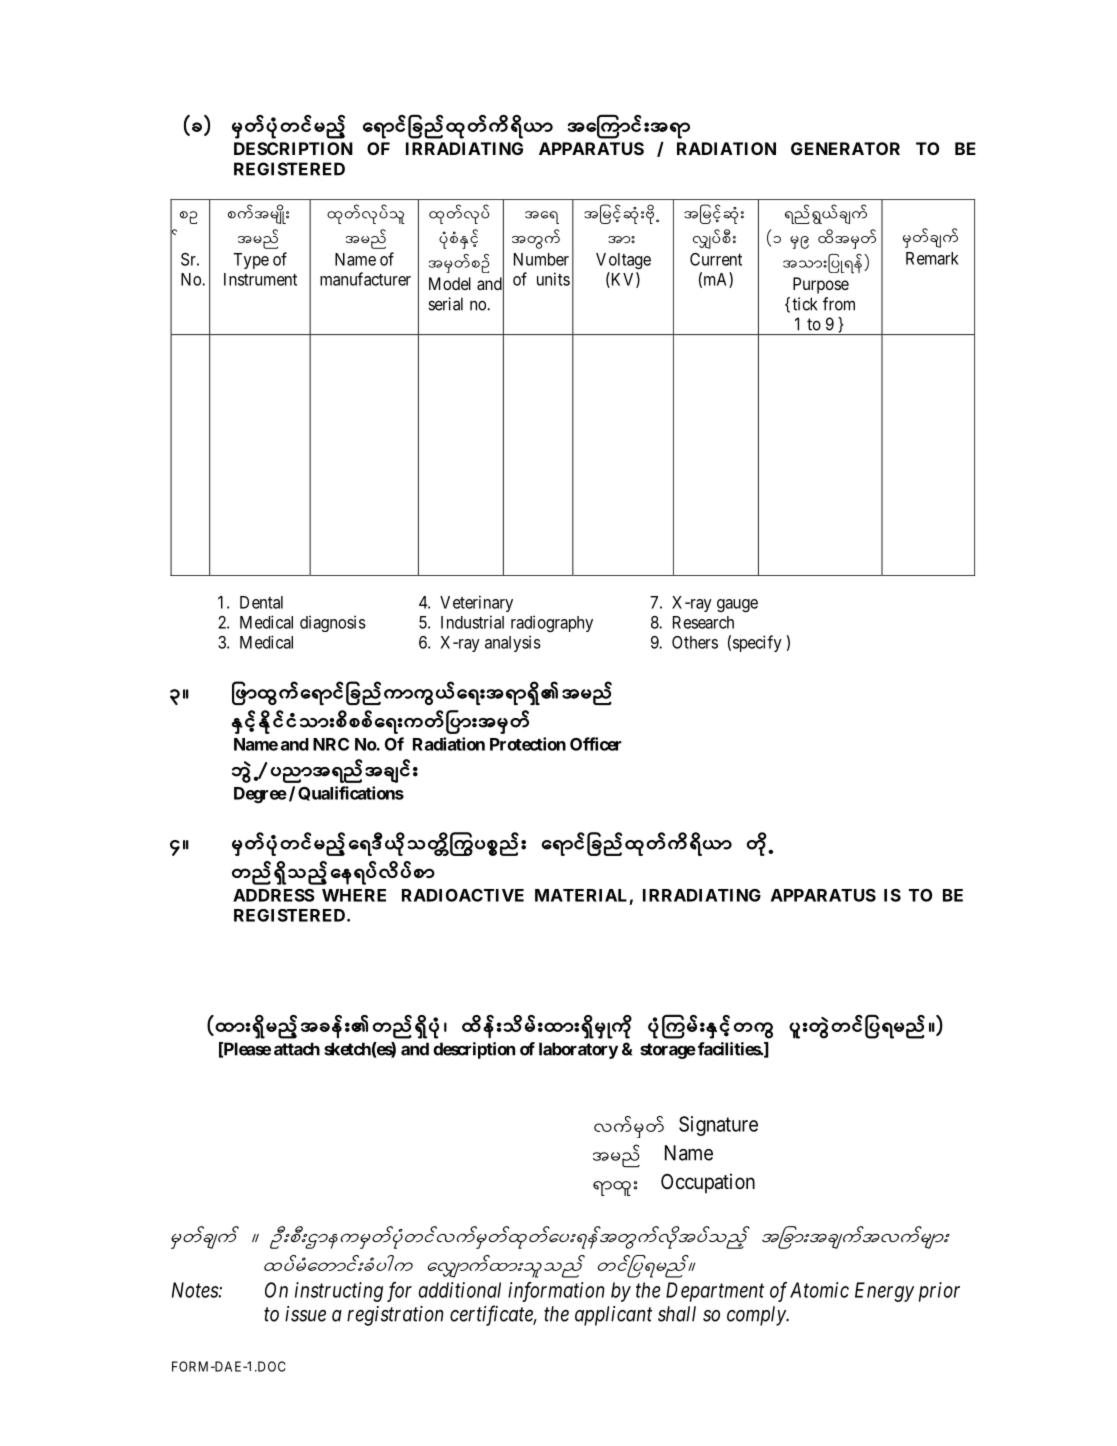 This screenshot has width=1117, height=1446. Describe the element at coordinates (331, 744) in the screenshot. I see `NRC` at that location.
